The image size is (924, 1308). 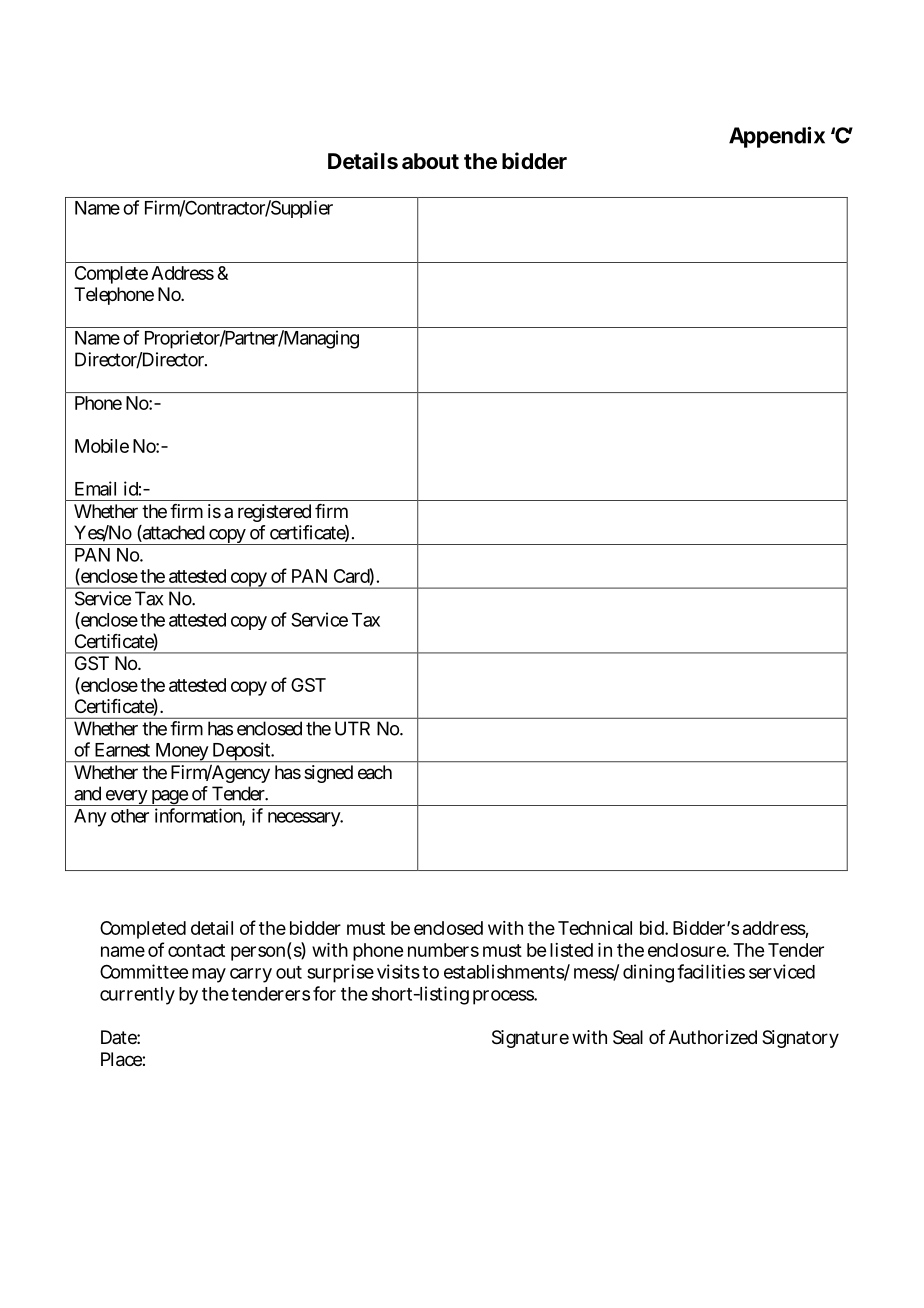 What do you see at coordinates (352, 728) in the image?
I see `UTR` at bounding box center [352, 728].
